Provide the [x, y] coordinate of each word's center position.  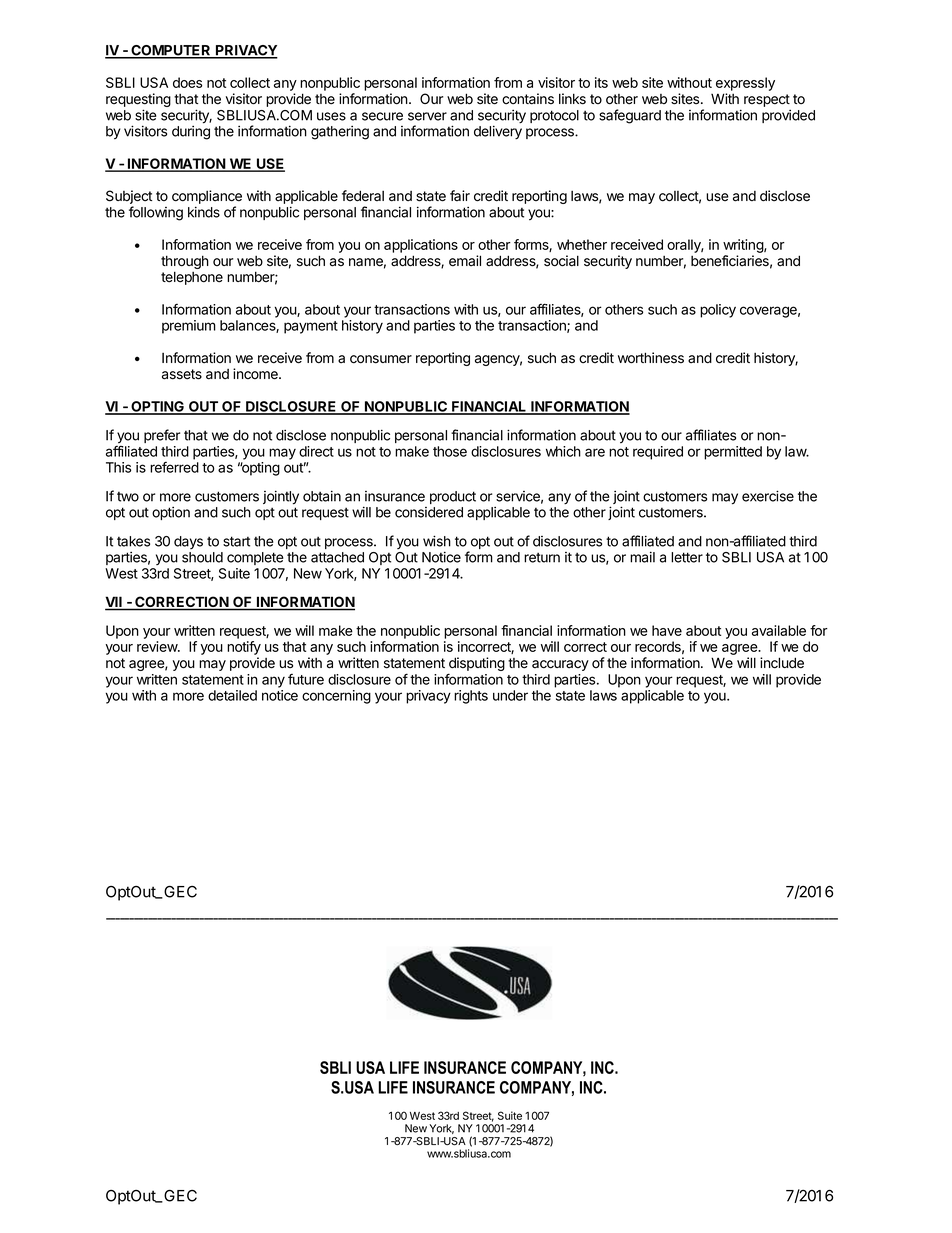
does [187, 82]
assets [182, 374]
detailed [232, 695]
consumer [381, 359]
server [427, 116]
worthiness [651, 358]
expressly [745, 84]
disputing [476, 665]
